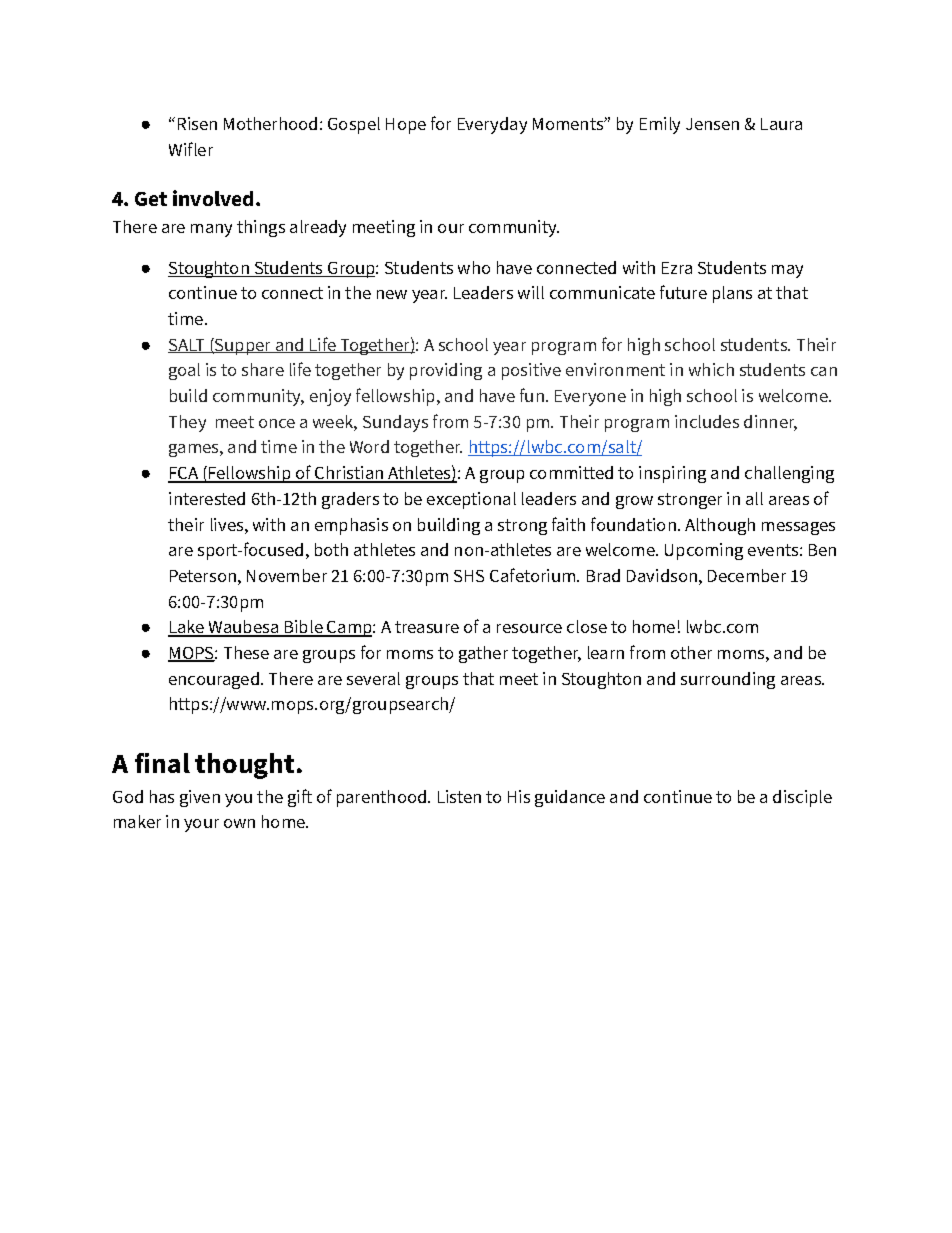  I want to click on Peterson, so click(203, 576).
